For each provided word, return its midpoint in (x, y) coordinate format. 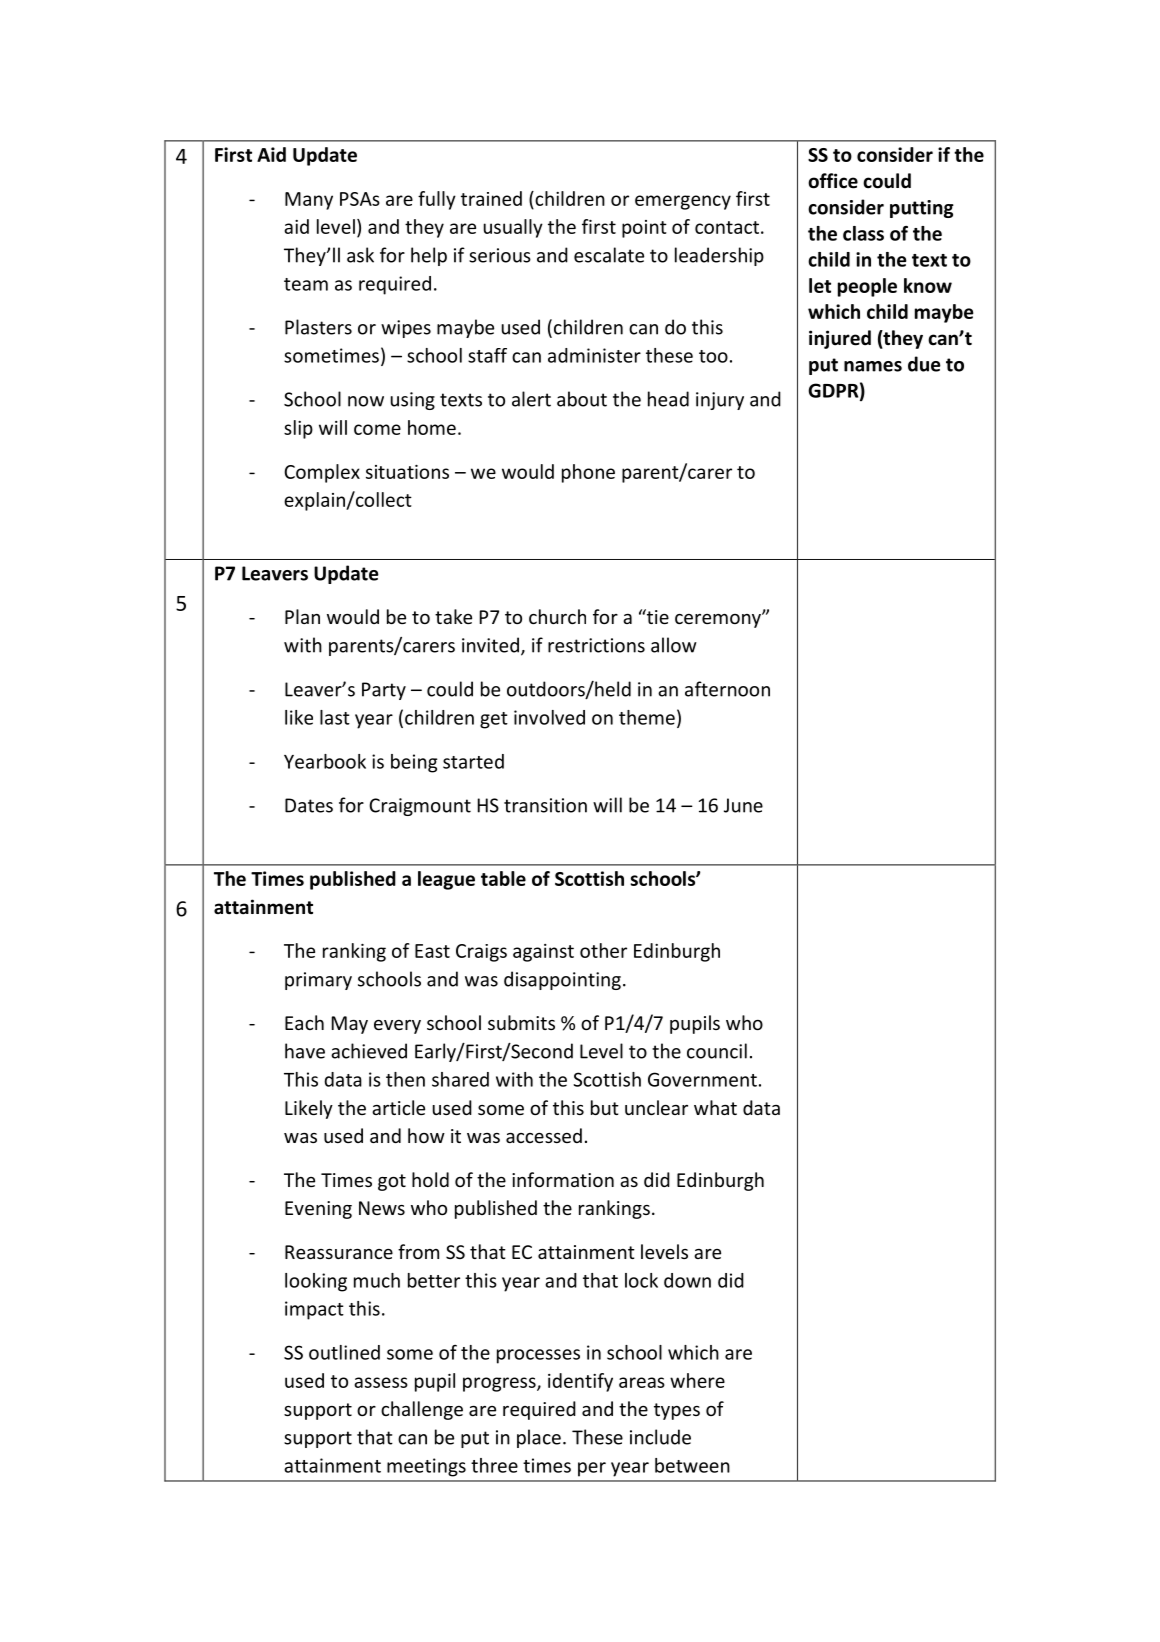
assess (381, 1382)
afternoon (727, 689)
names (873, 366)
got (392, 1182)
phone (588, 473)
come (377, 429)
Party (384, 691)
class (863, 233)
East (432, 951)
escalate (609, 255)
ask (360, 255)
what (715, 1107)
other (603, 950)
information (563, 1179)
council (717, 1051)
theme (647, 717)
